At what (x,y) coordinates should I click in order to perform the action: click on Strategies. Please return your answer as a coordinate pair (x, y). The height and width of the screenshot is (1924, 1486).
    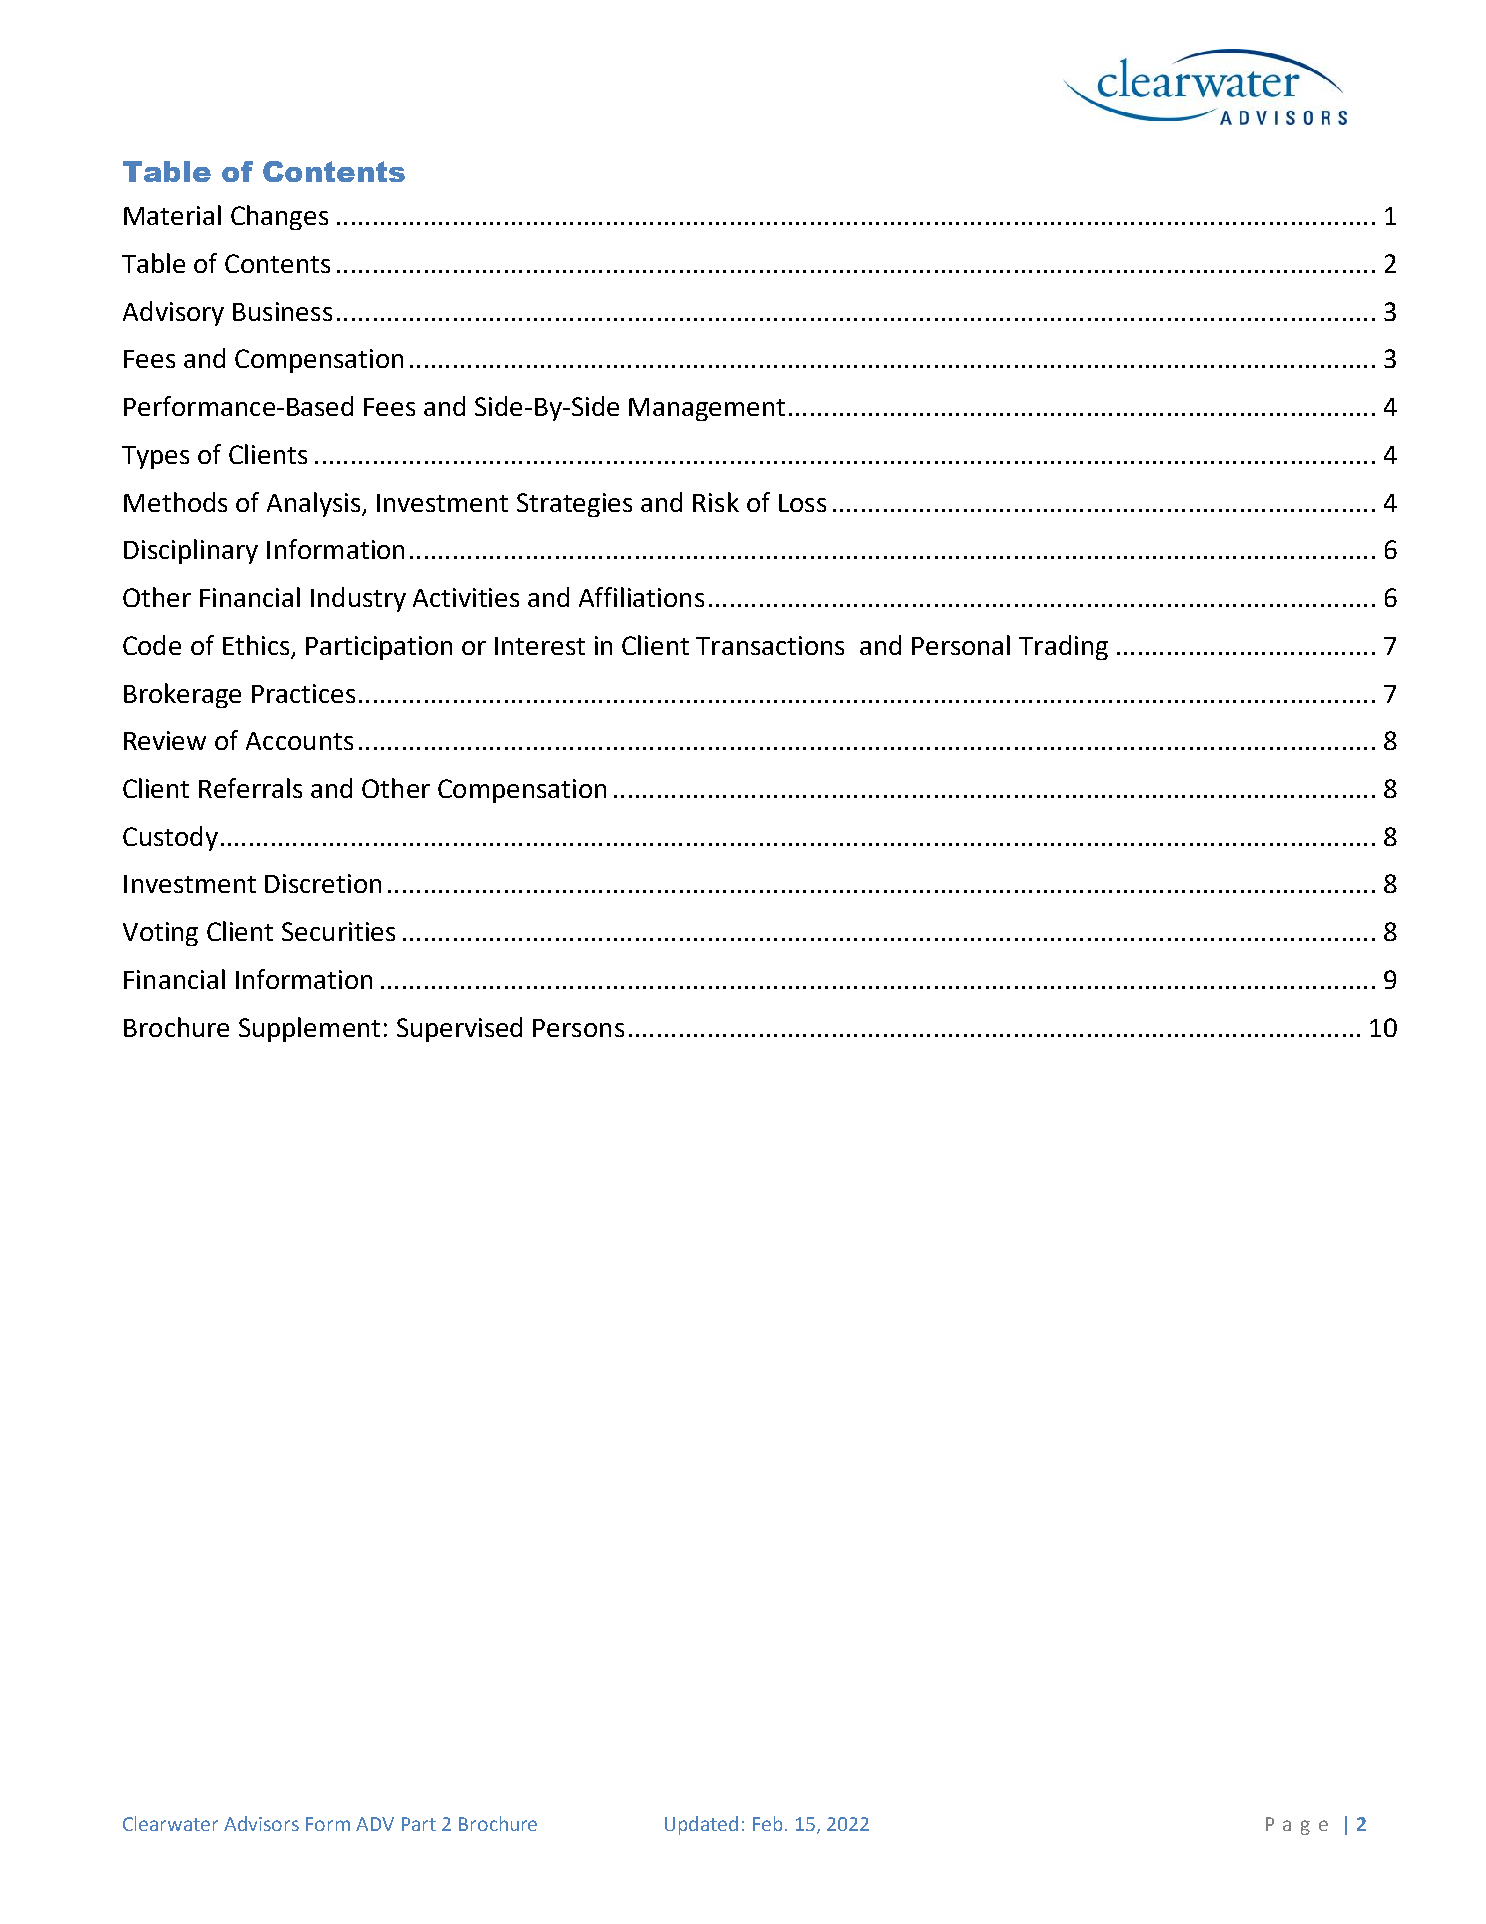
    Looking at the image, I should click on (574, 505).
